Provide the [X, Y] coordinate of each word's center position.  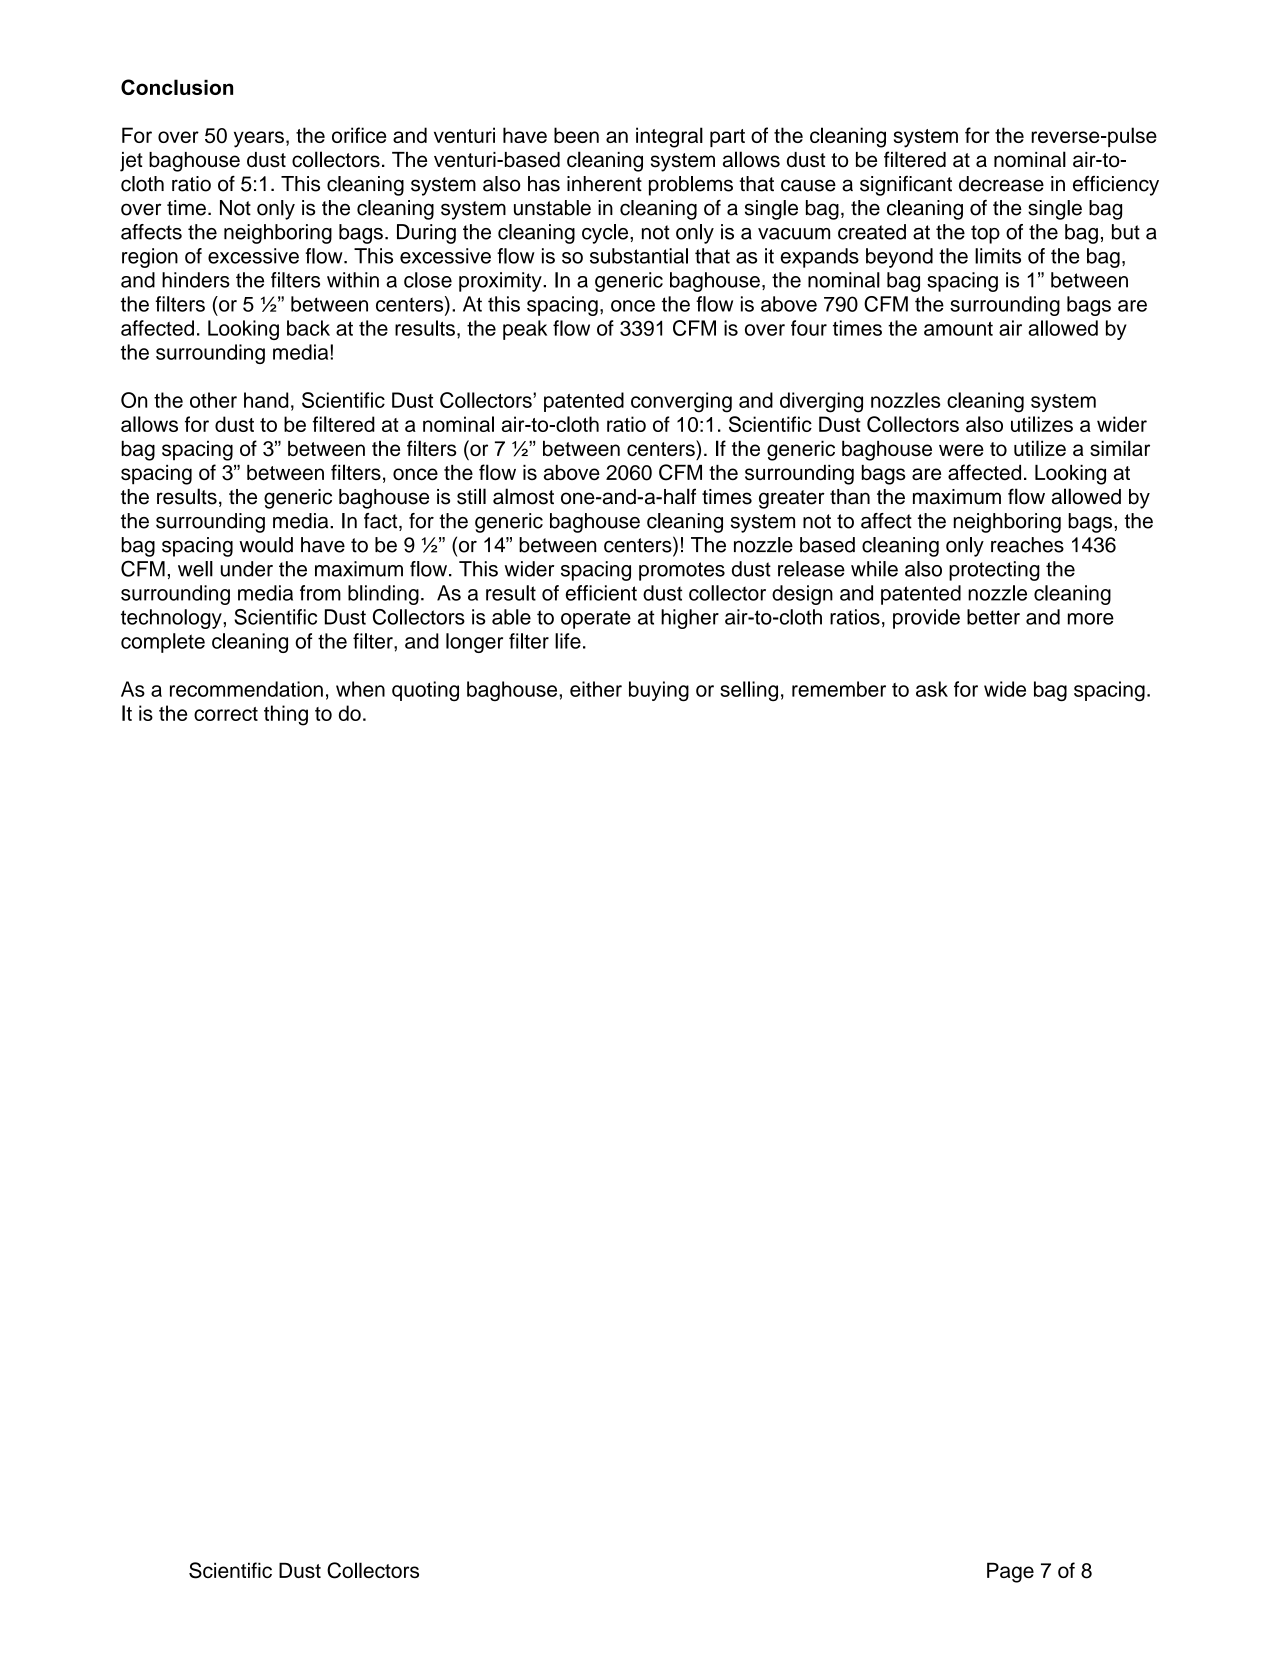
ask [932, 689]
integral [669, 137]
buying [659, 691]
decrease [1001, 184]
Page [1010, 1572]
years [259, 139]
